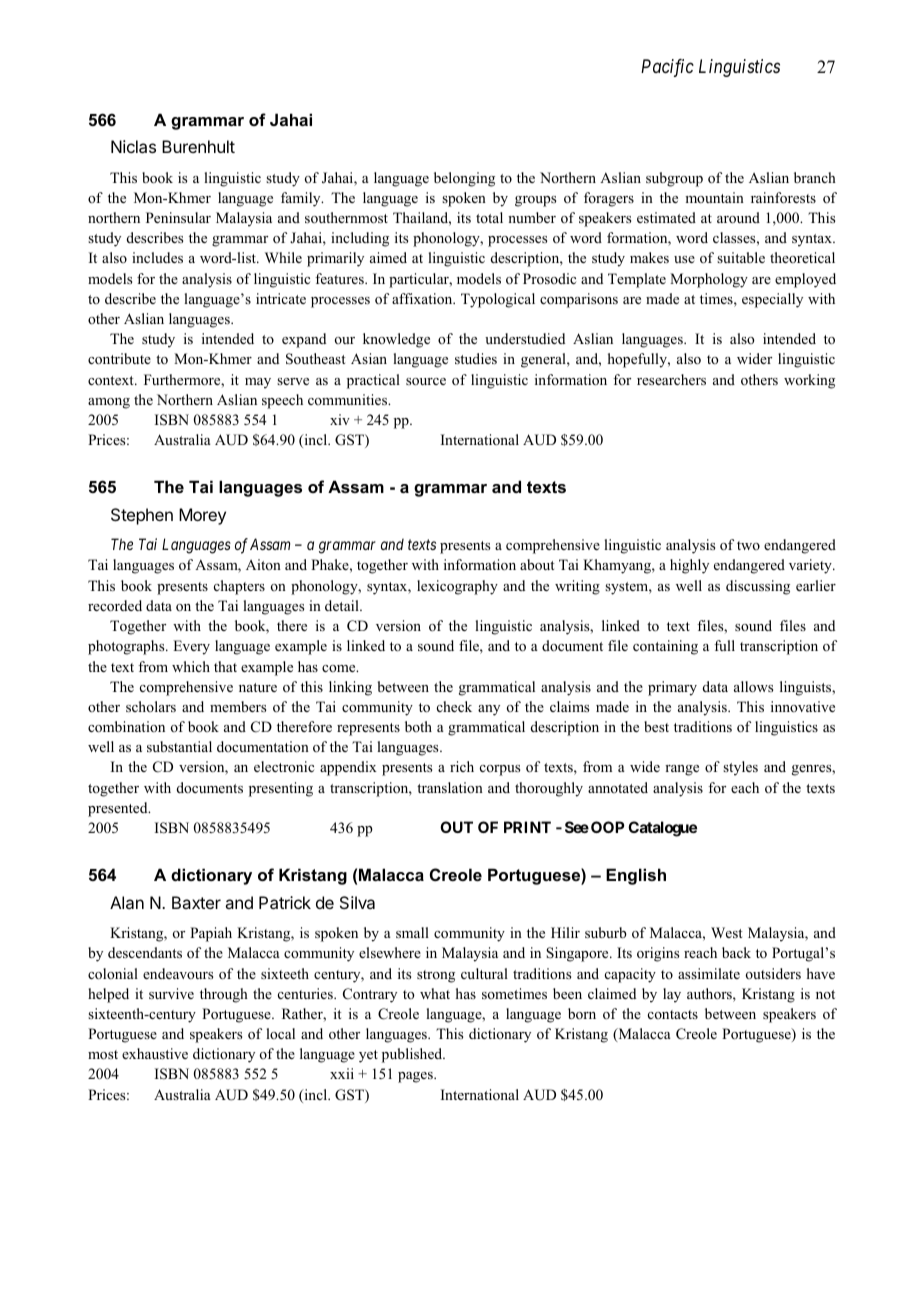  Describe the element at coordinates (426, 382) in the screenshot. I see `source` at that location.
